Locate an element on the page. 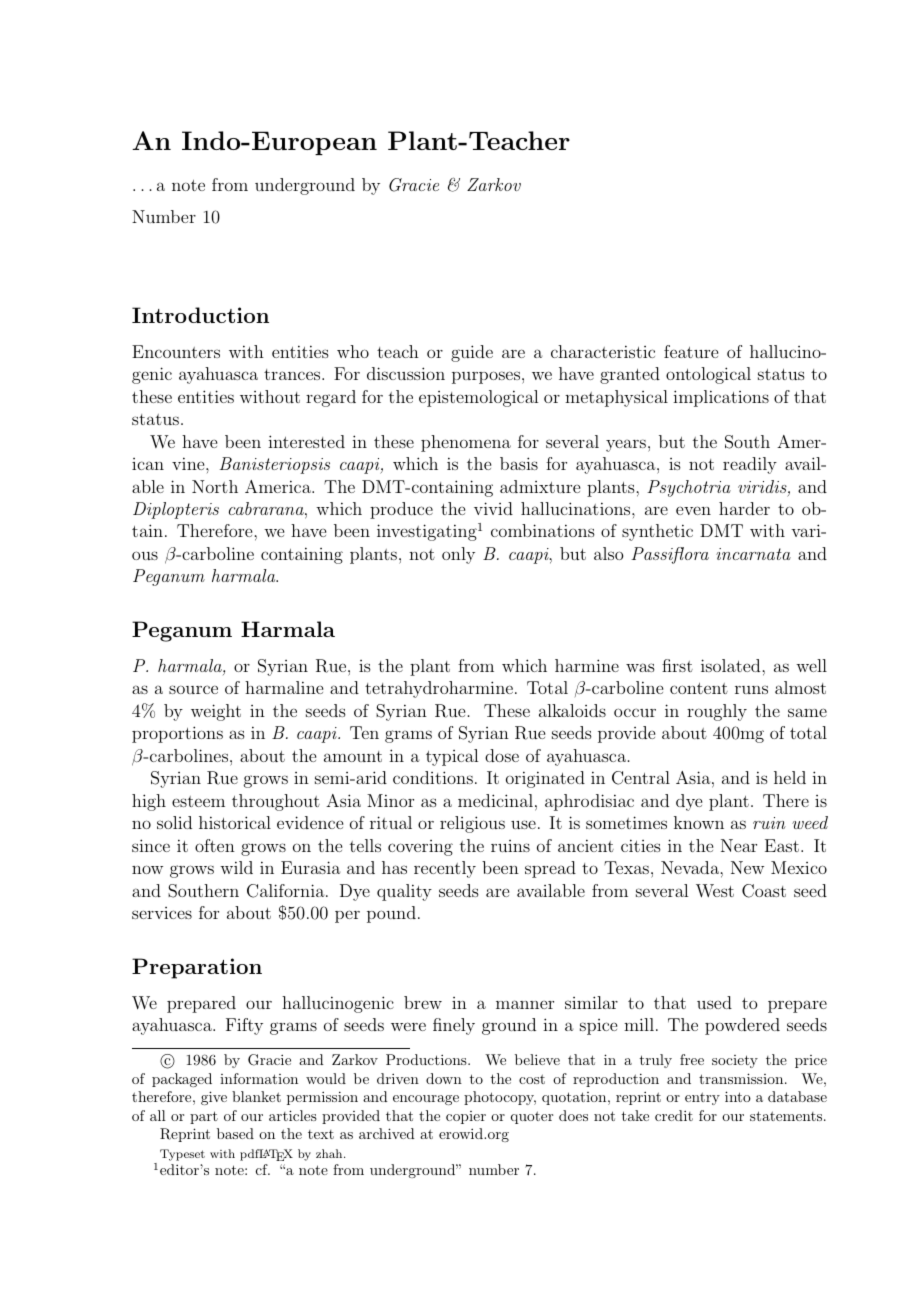 The height and width of the page is (1308, 924). copier is located at coordinates (466, 1117).
